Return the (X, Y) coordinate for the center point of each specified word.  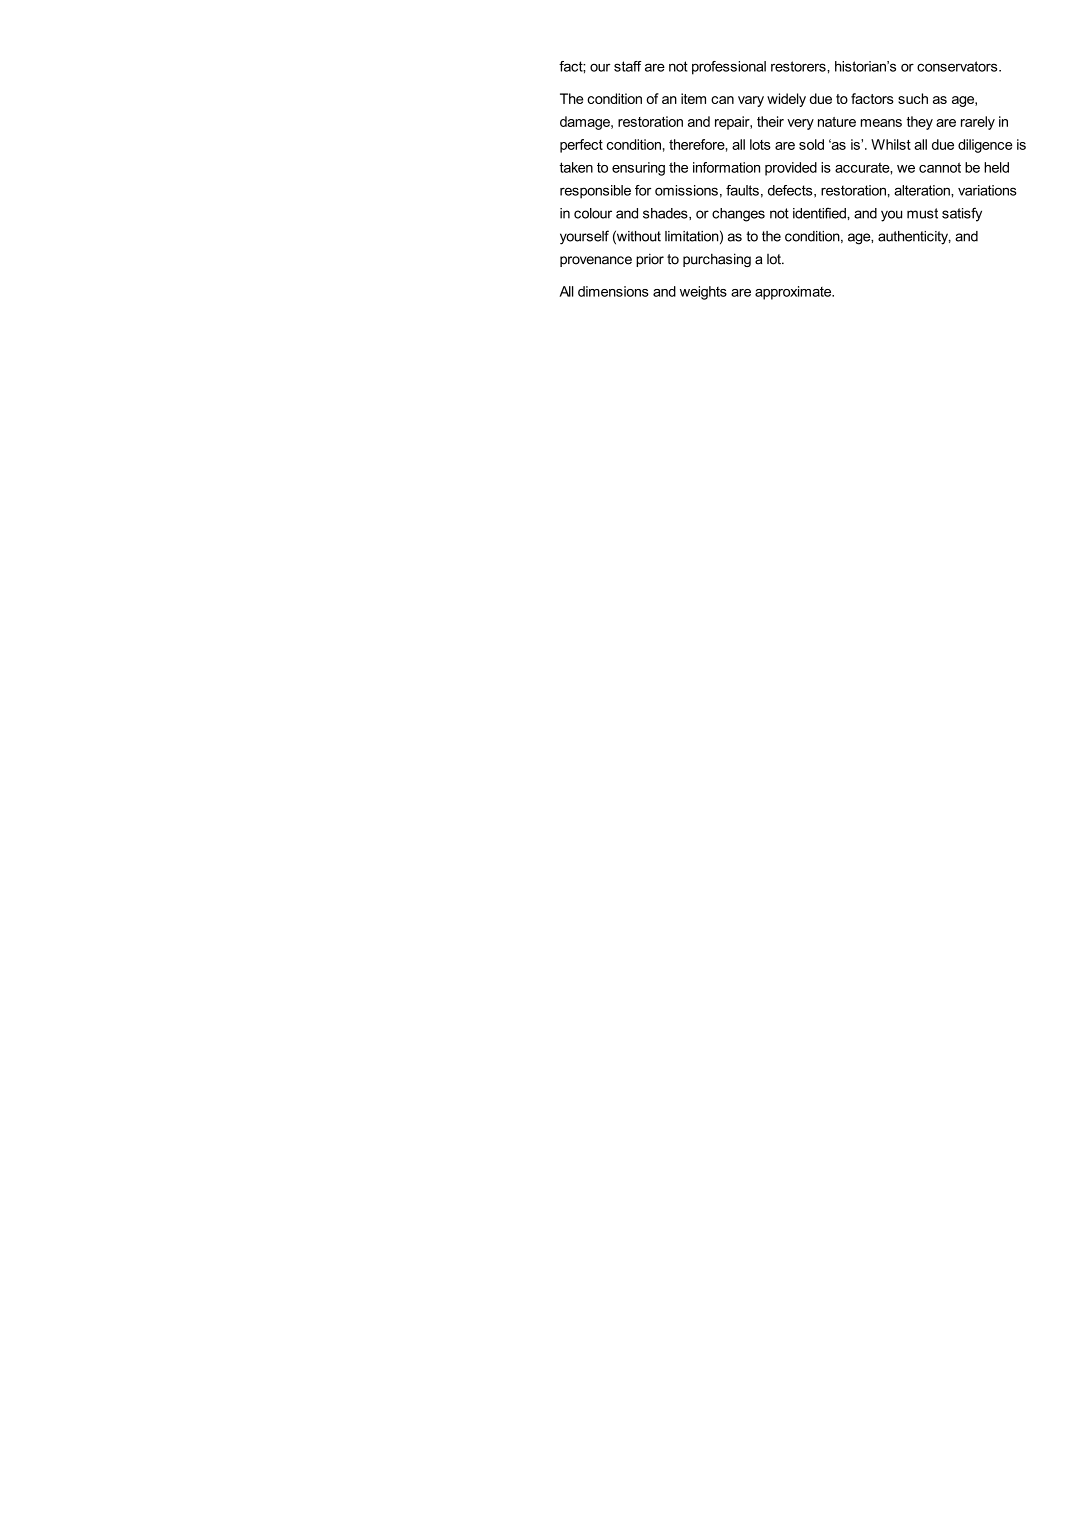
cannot (940, 167)
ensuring (638, 169)
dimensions (613, 291)
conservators (958, 66)
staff (628, 66)
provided (791, 169)
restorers (799, 66)
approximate (794, 293)
